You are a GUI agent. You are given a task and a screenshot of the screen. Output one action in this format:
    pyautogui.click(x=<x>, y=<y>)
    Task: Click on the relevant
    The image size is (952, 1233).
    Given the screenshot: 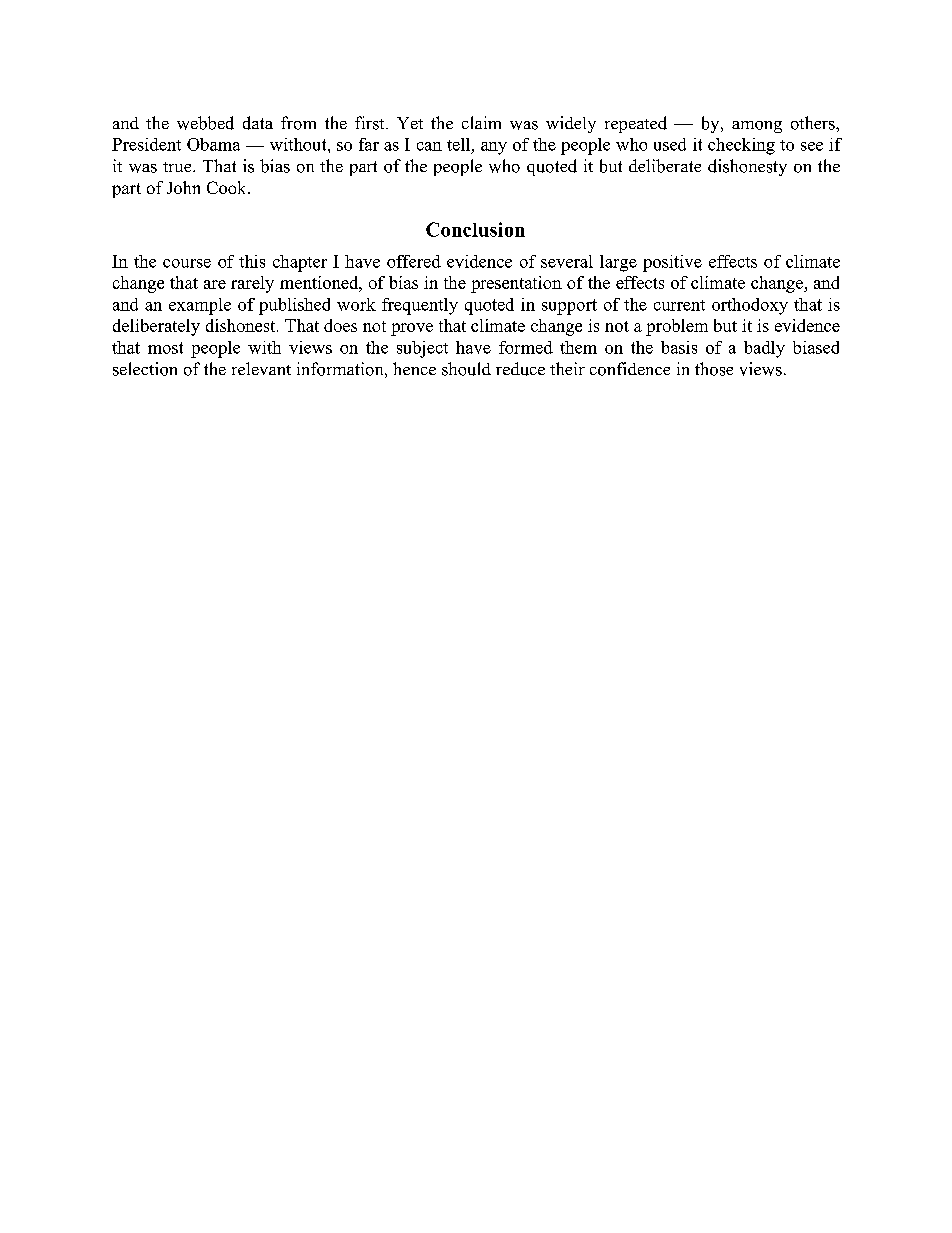 What is the action you would take?
    pyautogui.click(x=261, y=368)
